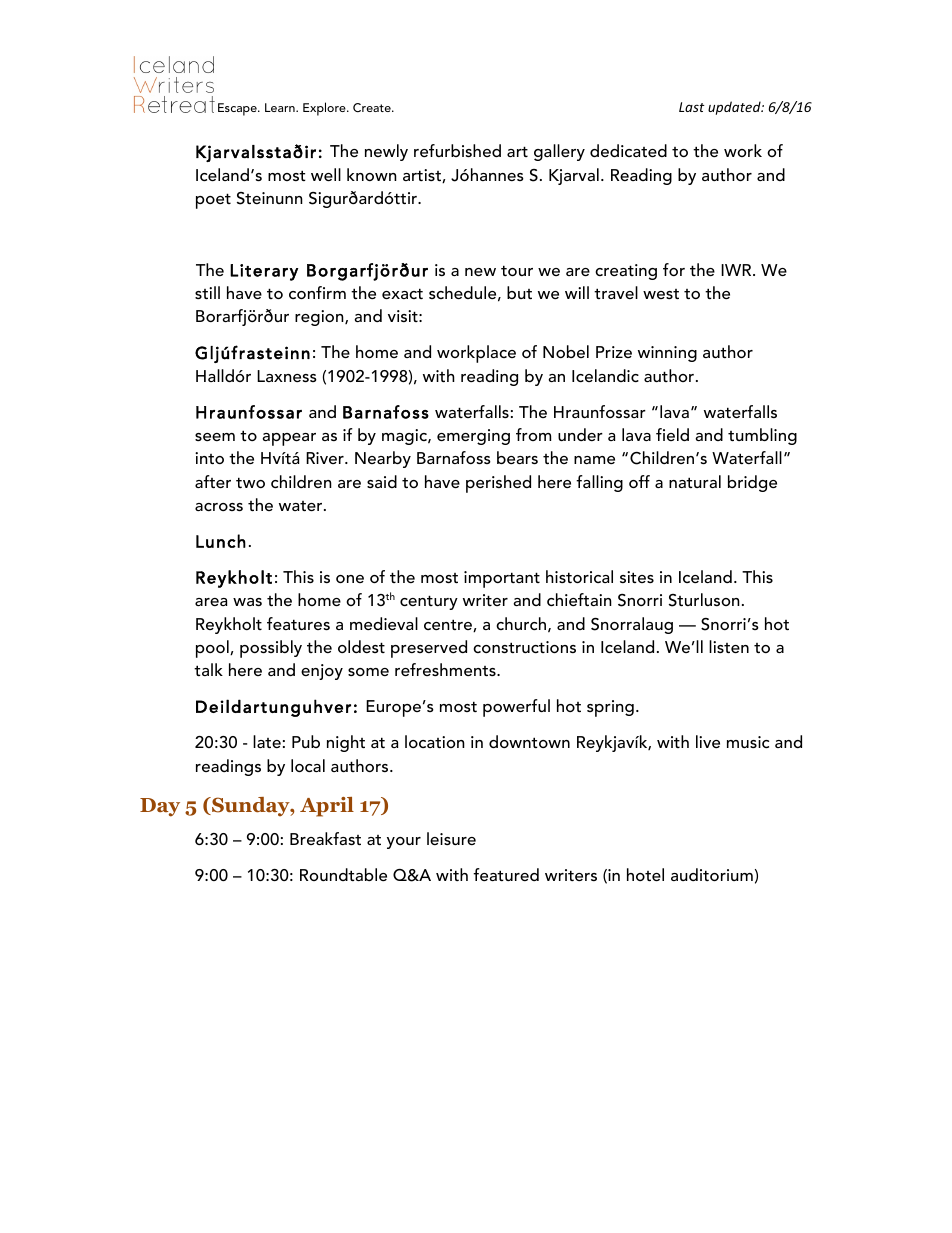 The image size is (952, 1233). I want to click on Last, so click(692, 107).
